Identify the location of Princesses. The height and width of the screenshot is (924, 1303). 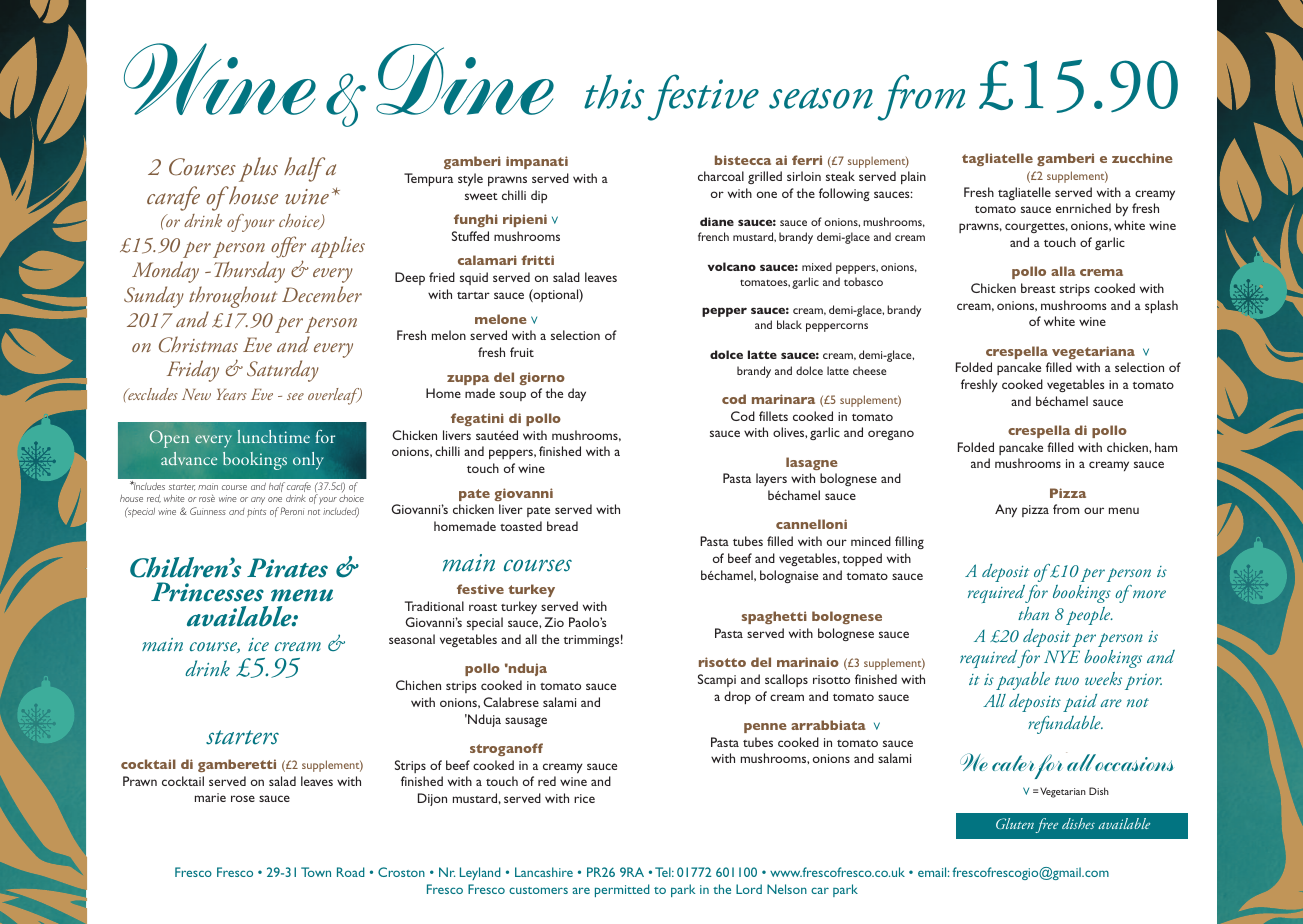
(207, 592).
